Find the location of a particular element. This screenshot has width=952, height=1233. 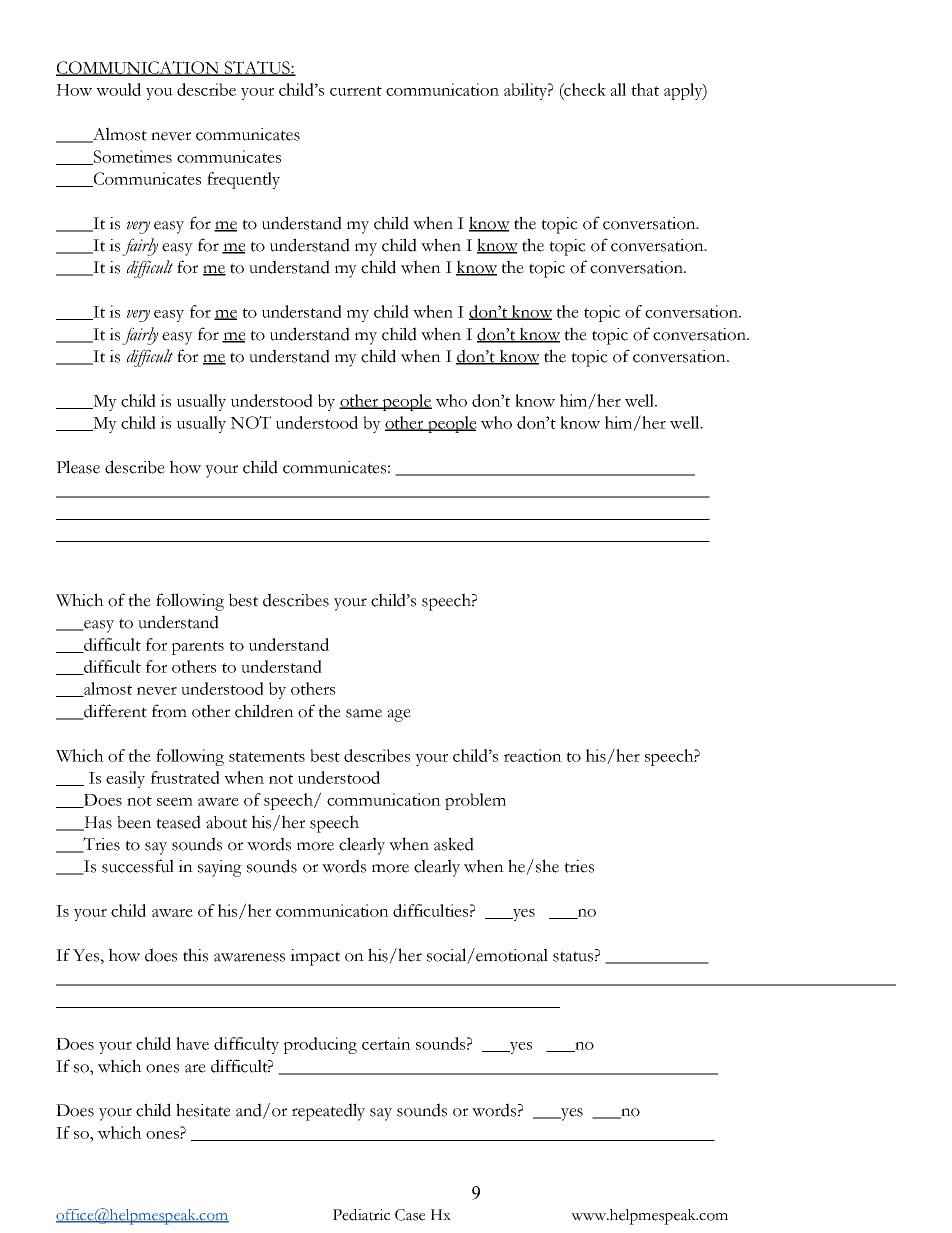

would is located at coordinates (118, 89).
